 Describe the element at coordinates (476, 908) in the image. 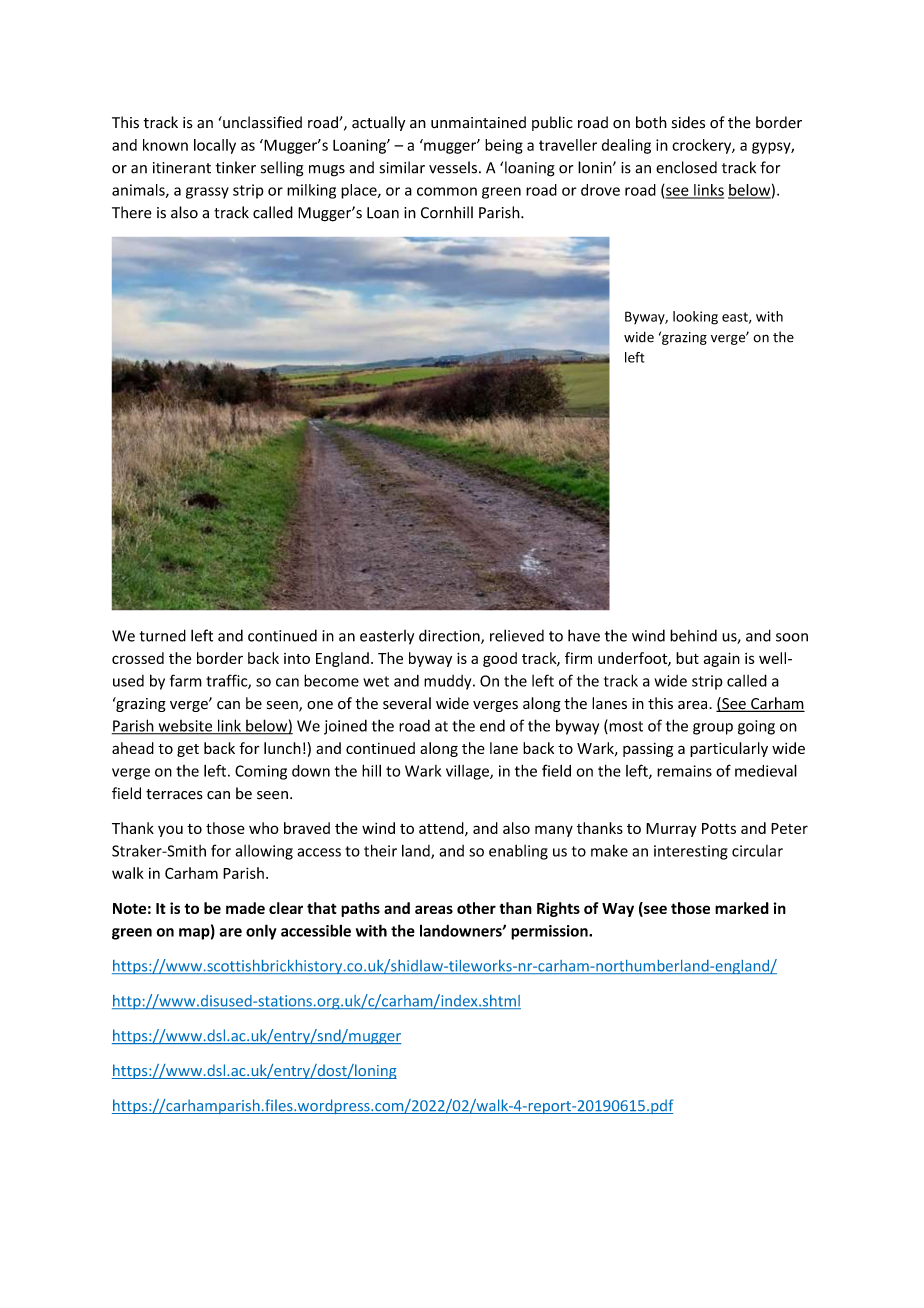

I see `other` at that location.
